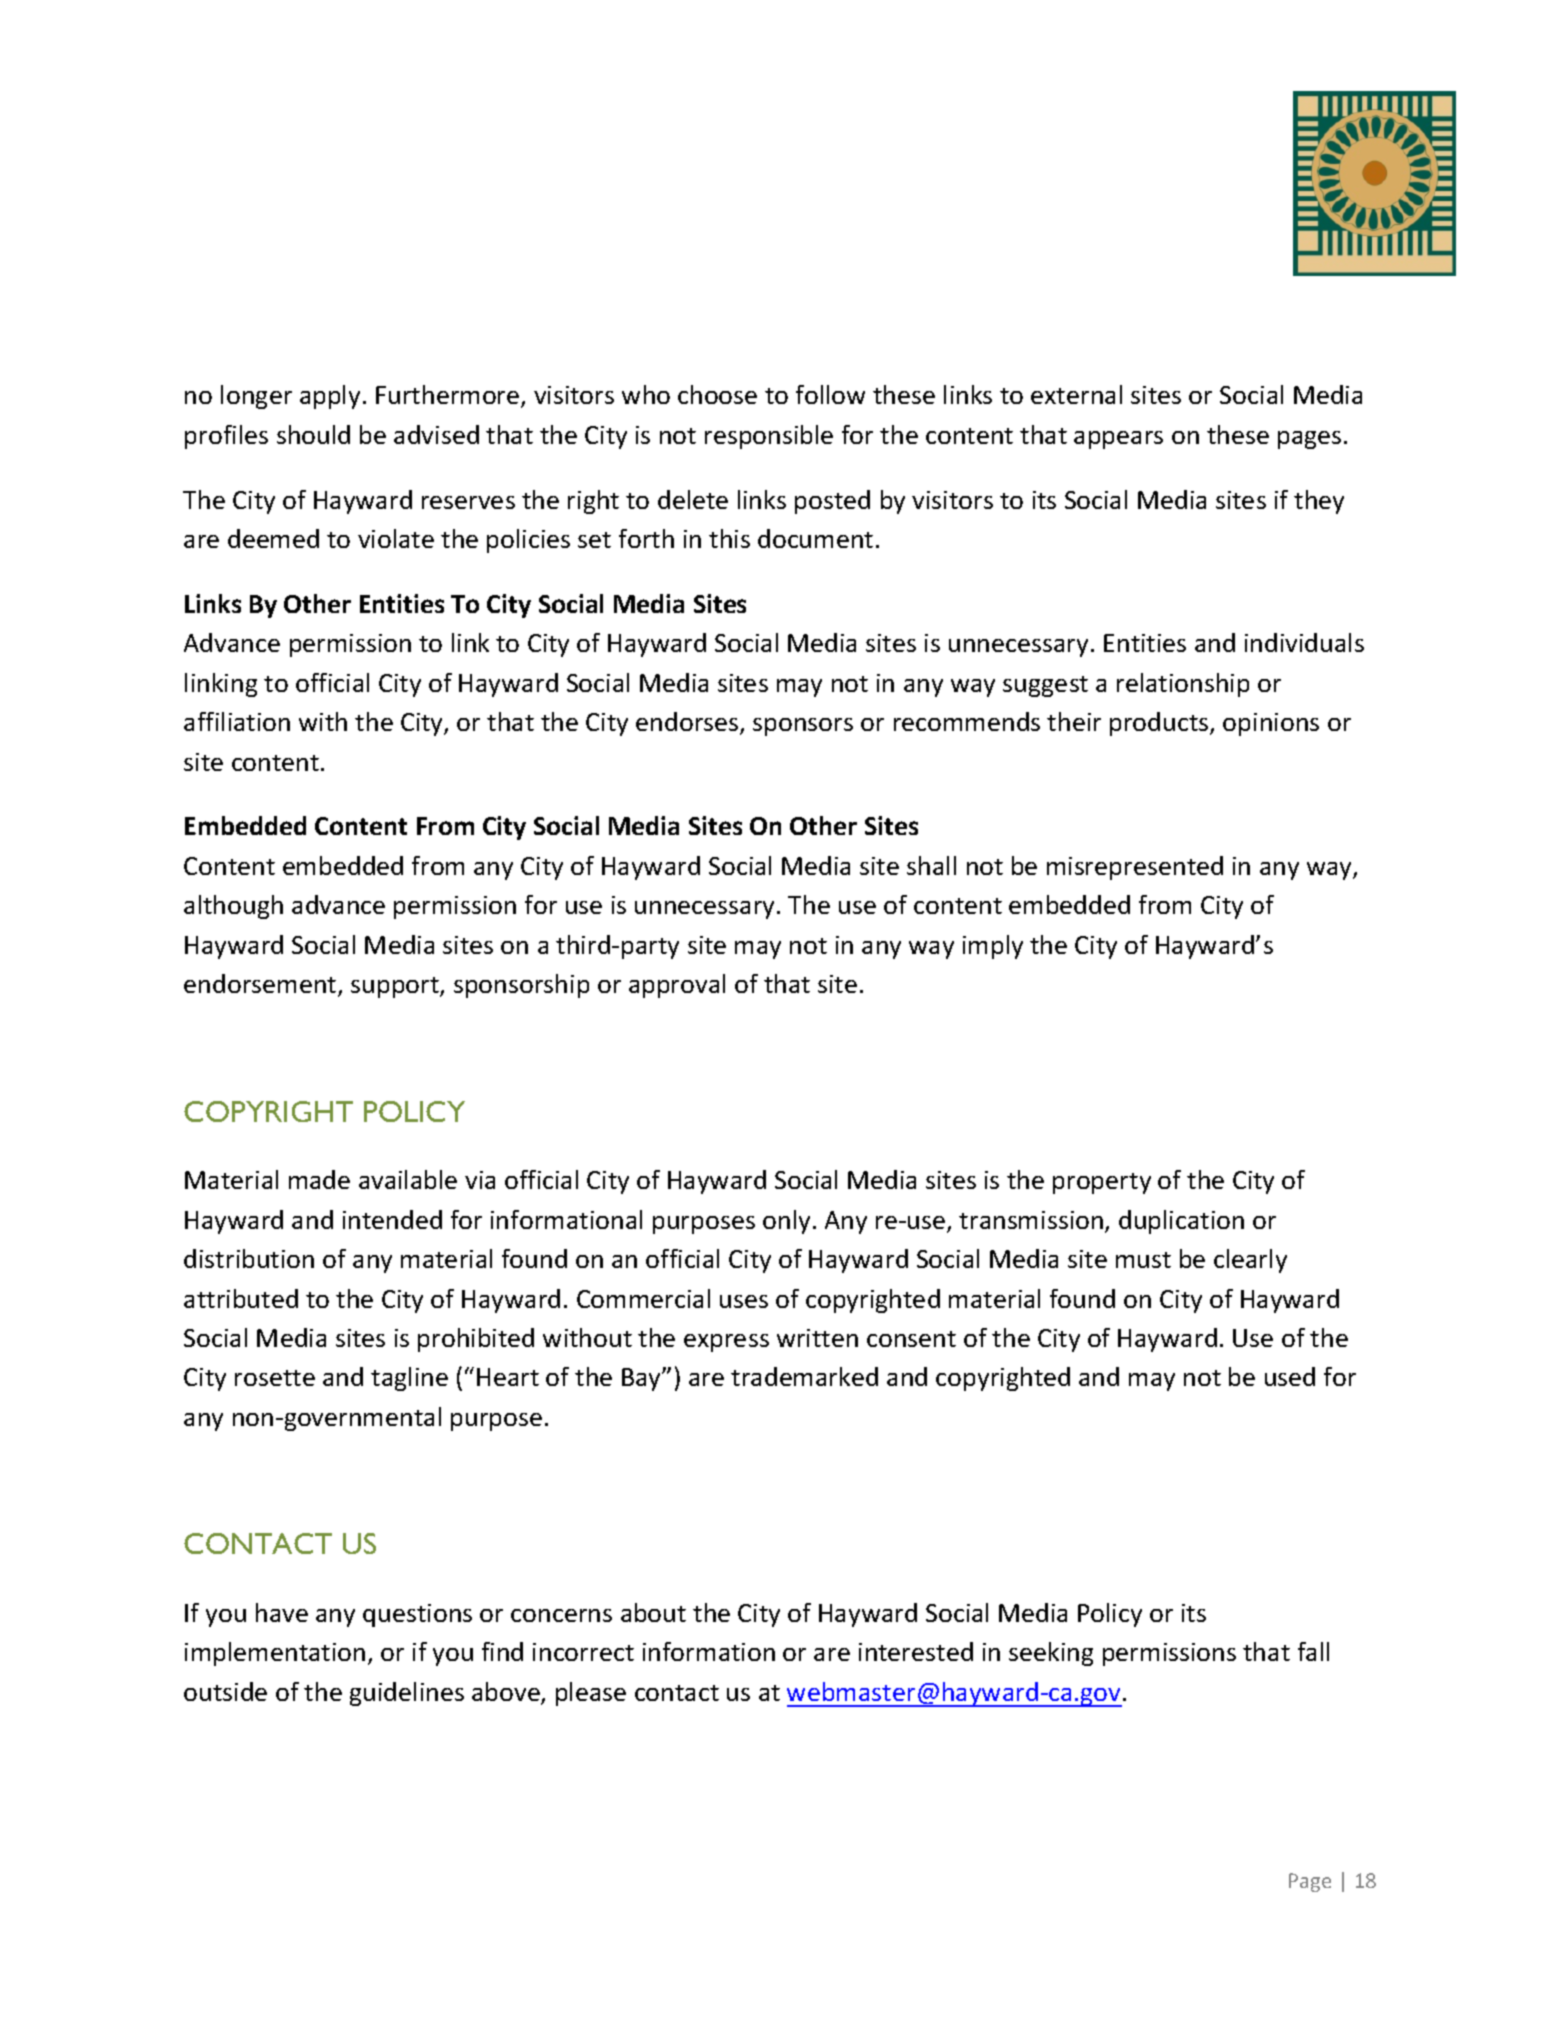 The image size is (1561, 2021). I want to click on support, so click(396, 987).
